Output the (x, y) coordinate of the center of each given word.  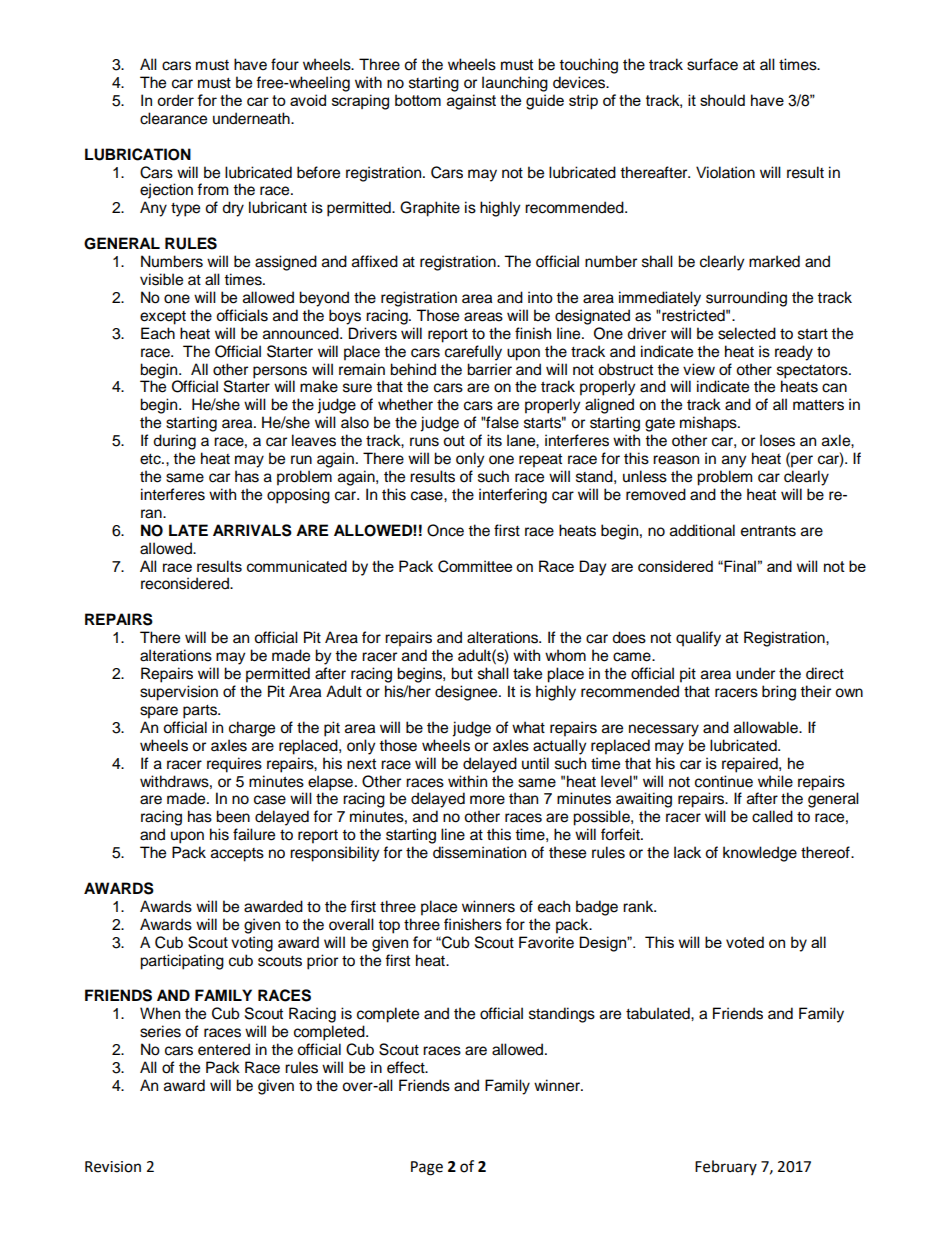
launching (515, 84)
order (175, 100)
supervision (179, 693)
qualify (698, 639)
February (726, 1167)
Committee (475, 566)
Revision (113, 1167)
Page (427, 1168)
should (722, 100)
